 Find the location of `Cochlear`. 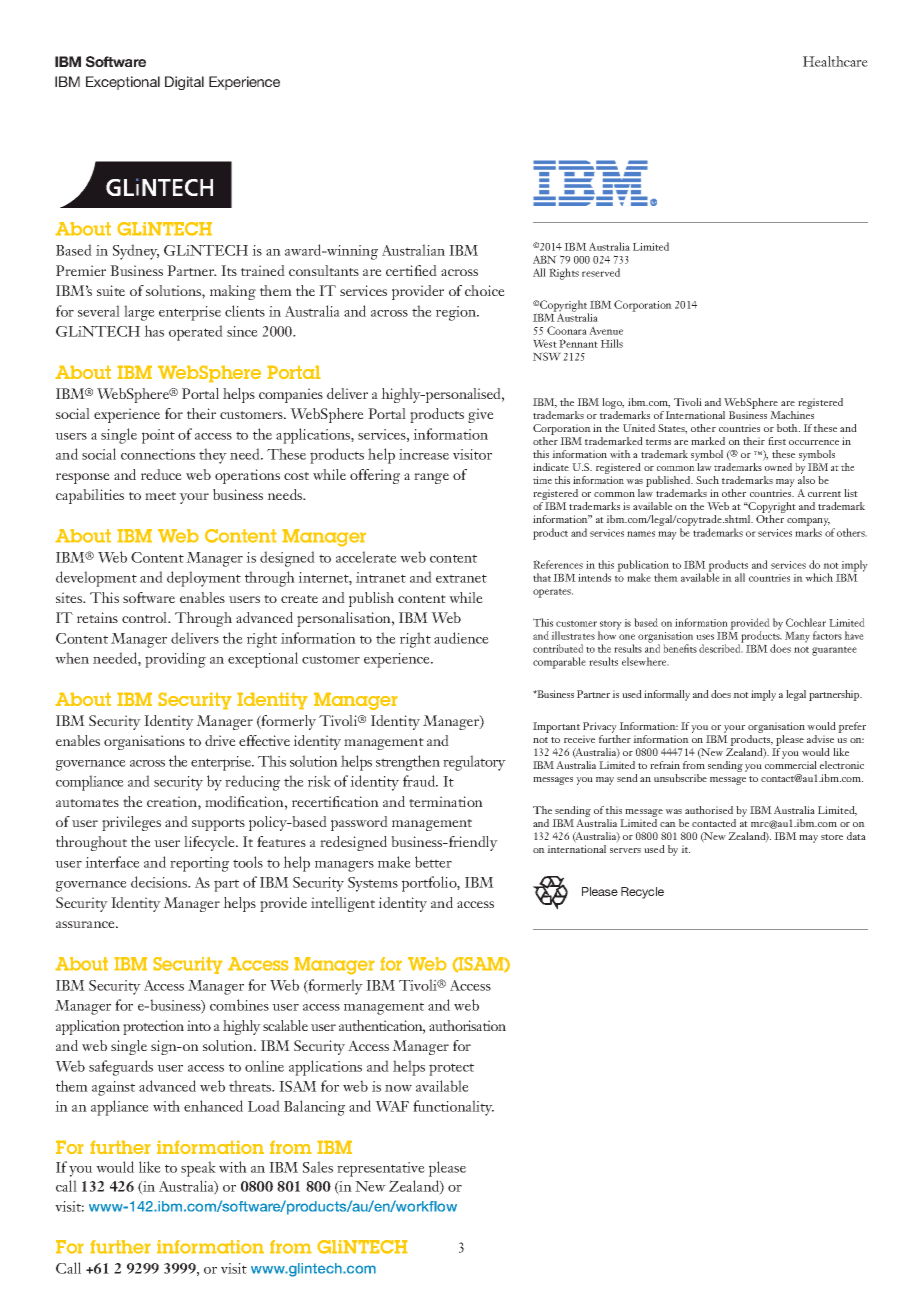

Cochlear is located at coordinates (806, 622).
